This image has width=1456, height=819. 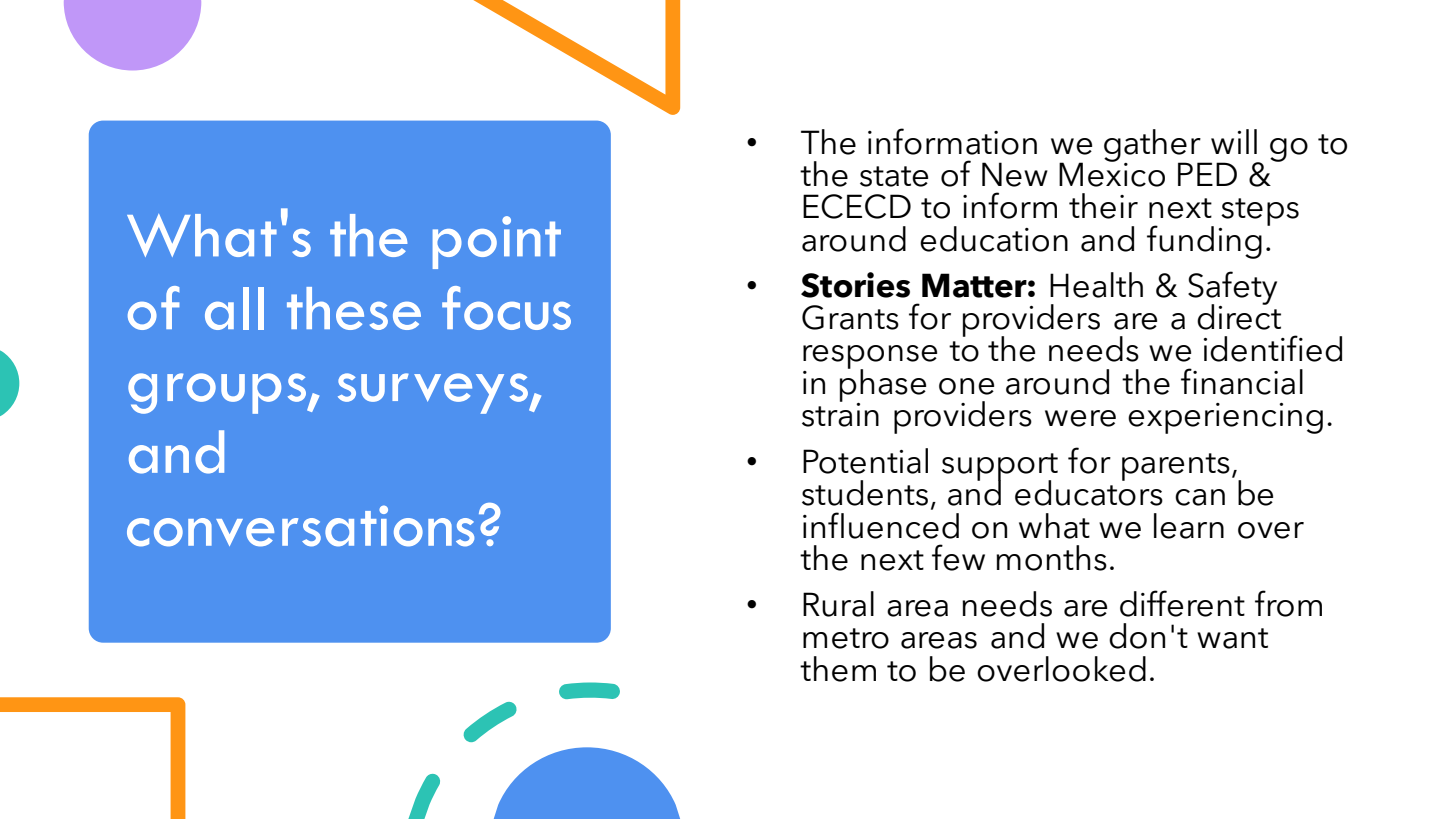 What do you see at coordinates (855, 285) in the image?
I see `Stories` at bounding box center [855, 285].
